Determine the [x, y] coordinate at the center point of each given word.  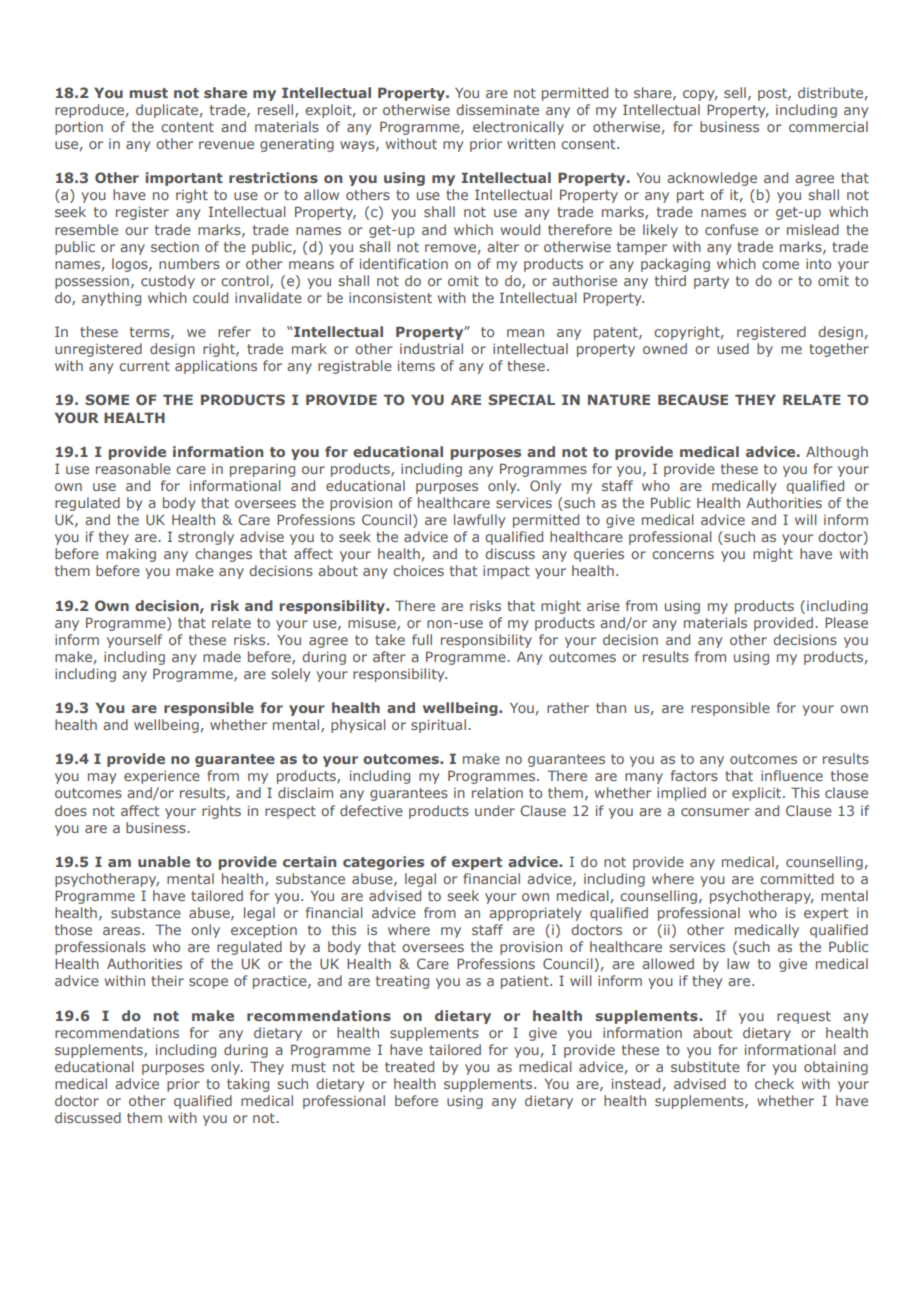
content [187, 127]
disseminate [497, 109]
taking [248, 1085]
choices [418, 570]
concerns [683, 555]
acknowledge [712, 179]
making [131, 555]
